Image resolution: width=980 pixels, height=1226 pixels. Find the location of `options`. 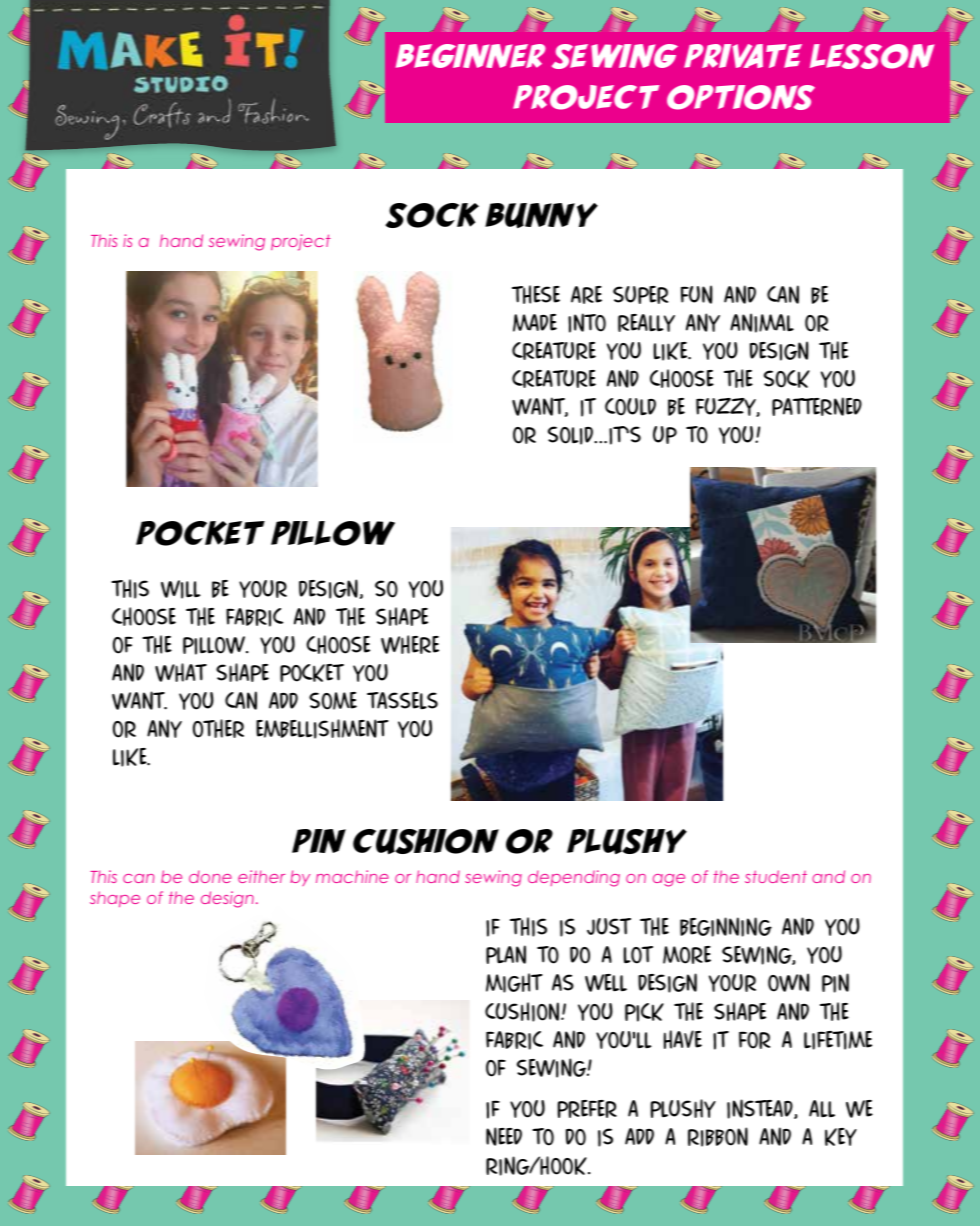

options is located at coordinates (741, 97).
